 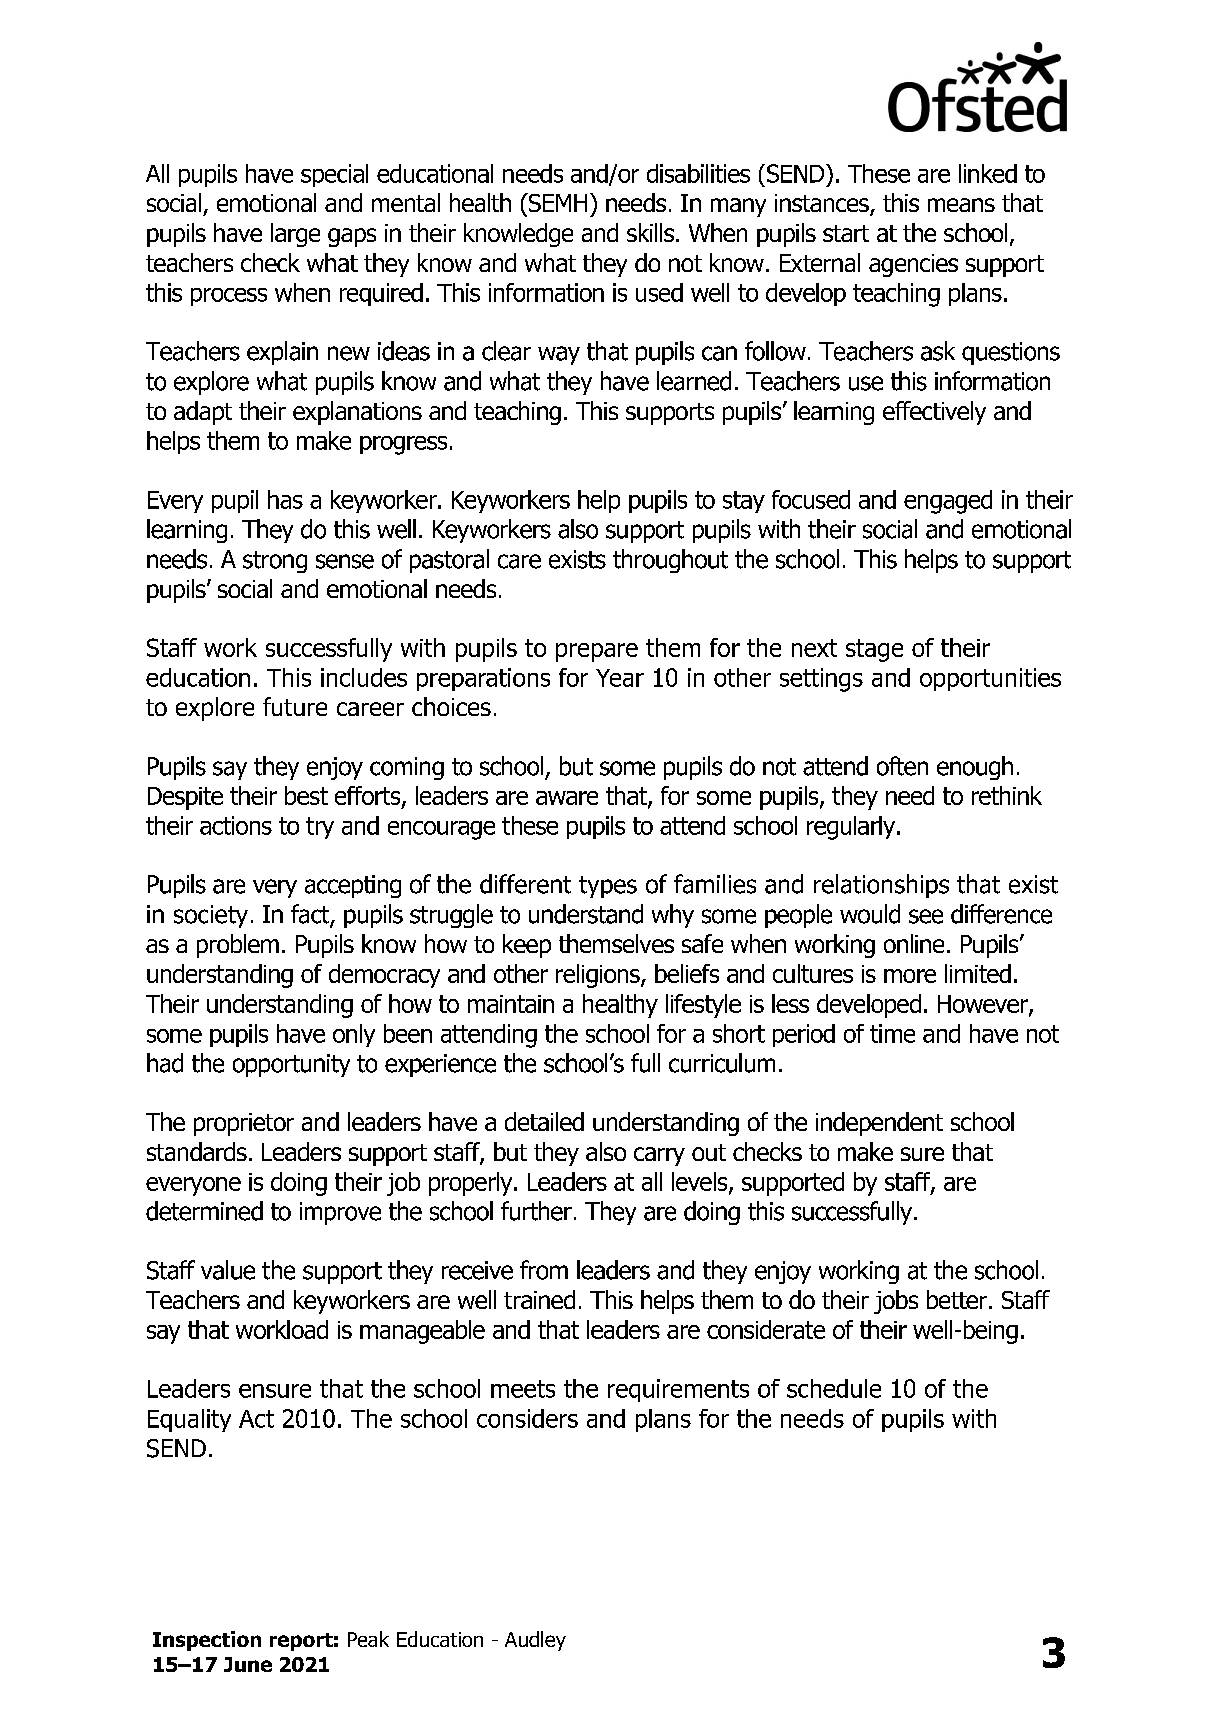 I want to click on skills, so click(x=650, y=232).
